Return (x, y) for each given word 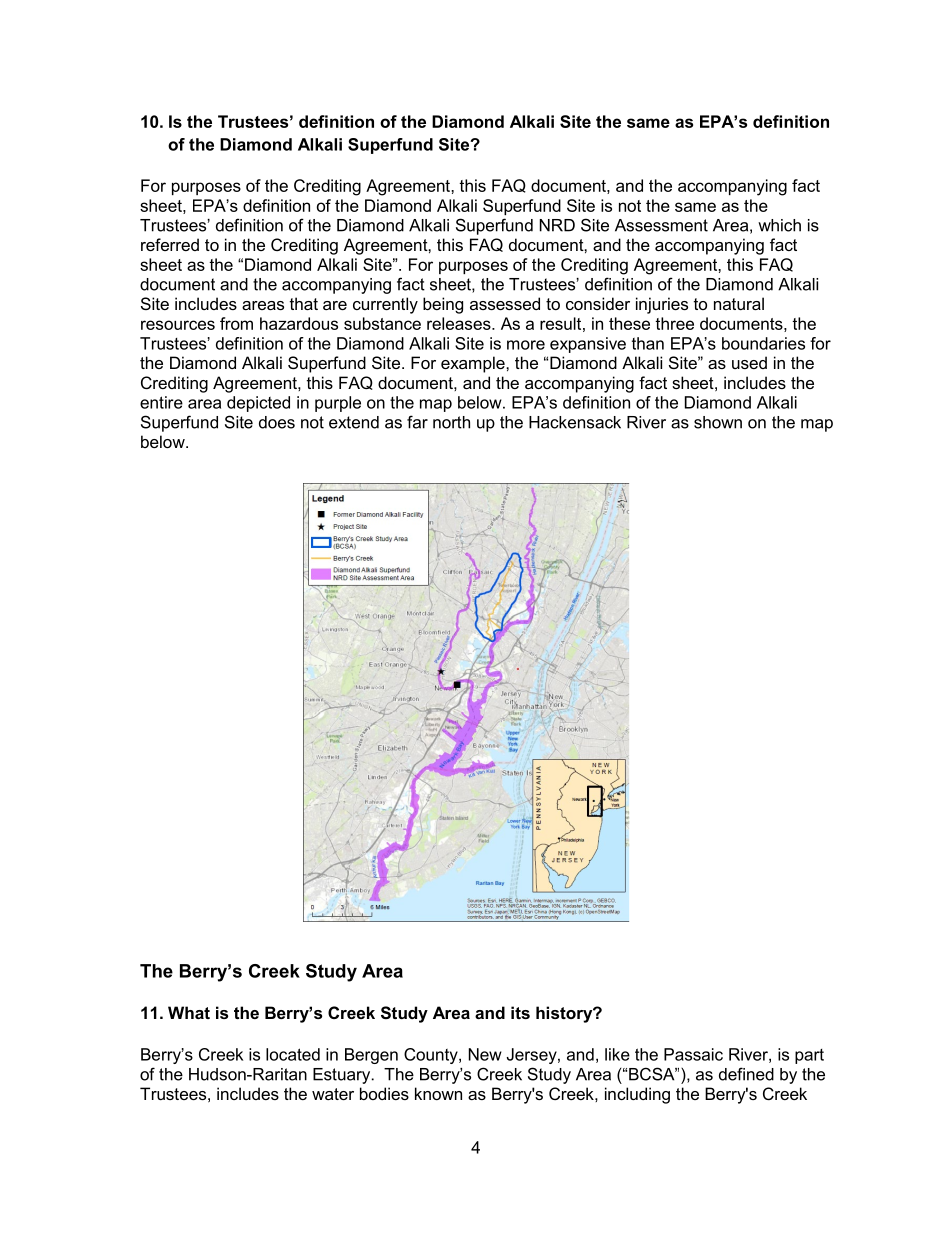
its (520, 1012)
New (485, 1054)
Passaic (693, 1054)
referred (170, 244)
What (189, 1012)
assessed (505, 303)
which (779, 225)
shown (718, 422)
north (451, 422)
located (293, 1054)
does (277, 422)
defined (746, 1074)
